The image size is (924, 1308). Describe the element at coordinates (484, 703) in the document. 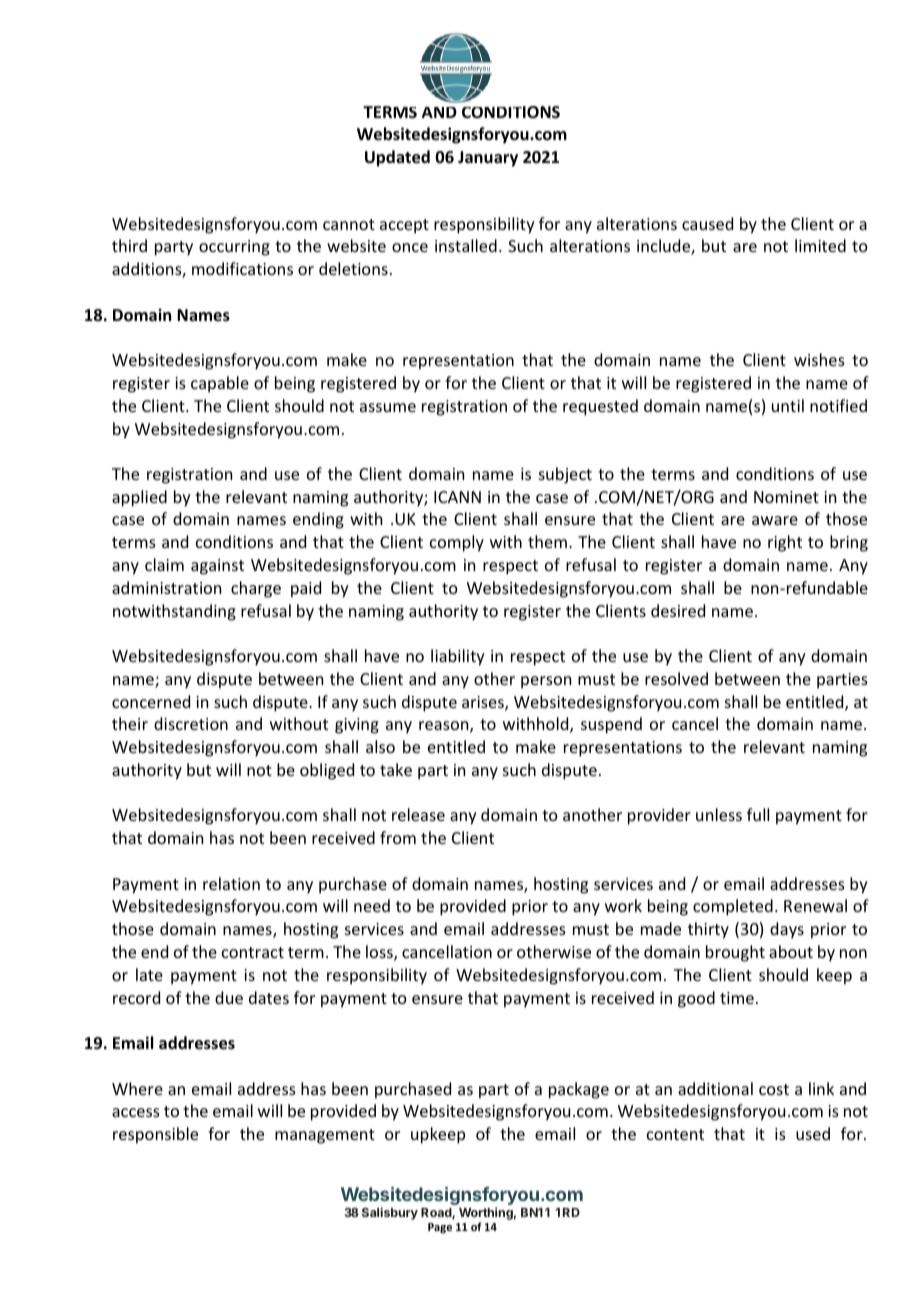

I see `arises` at that location.
